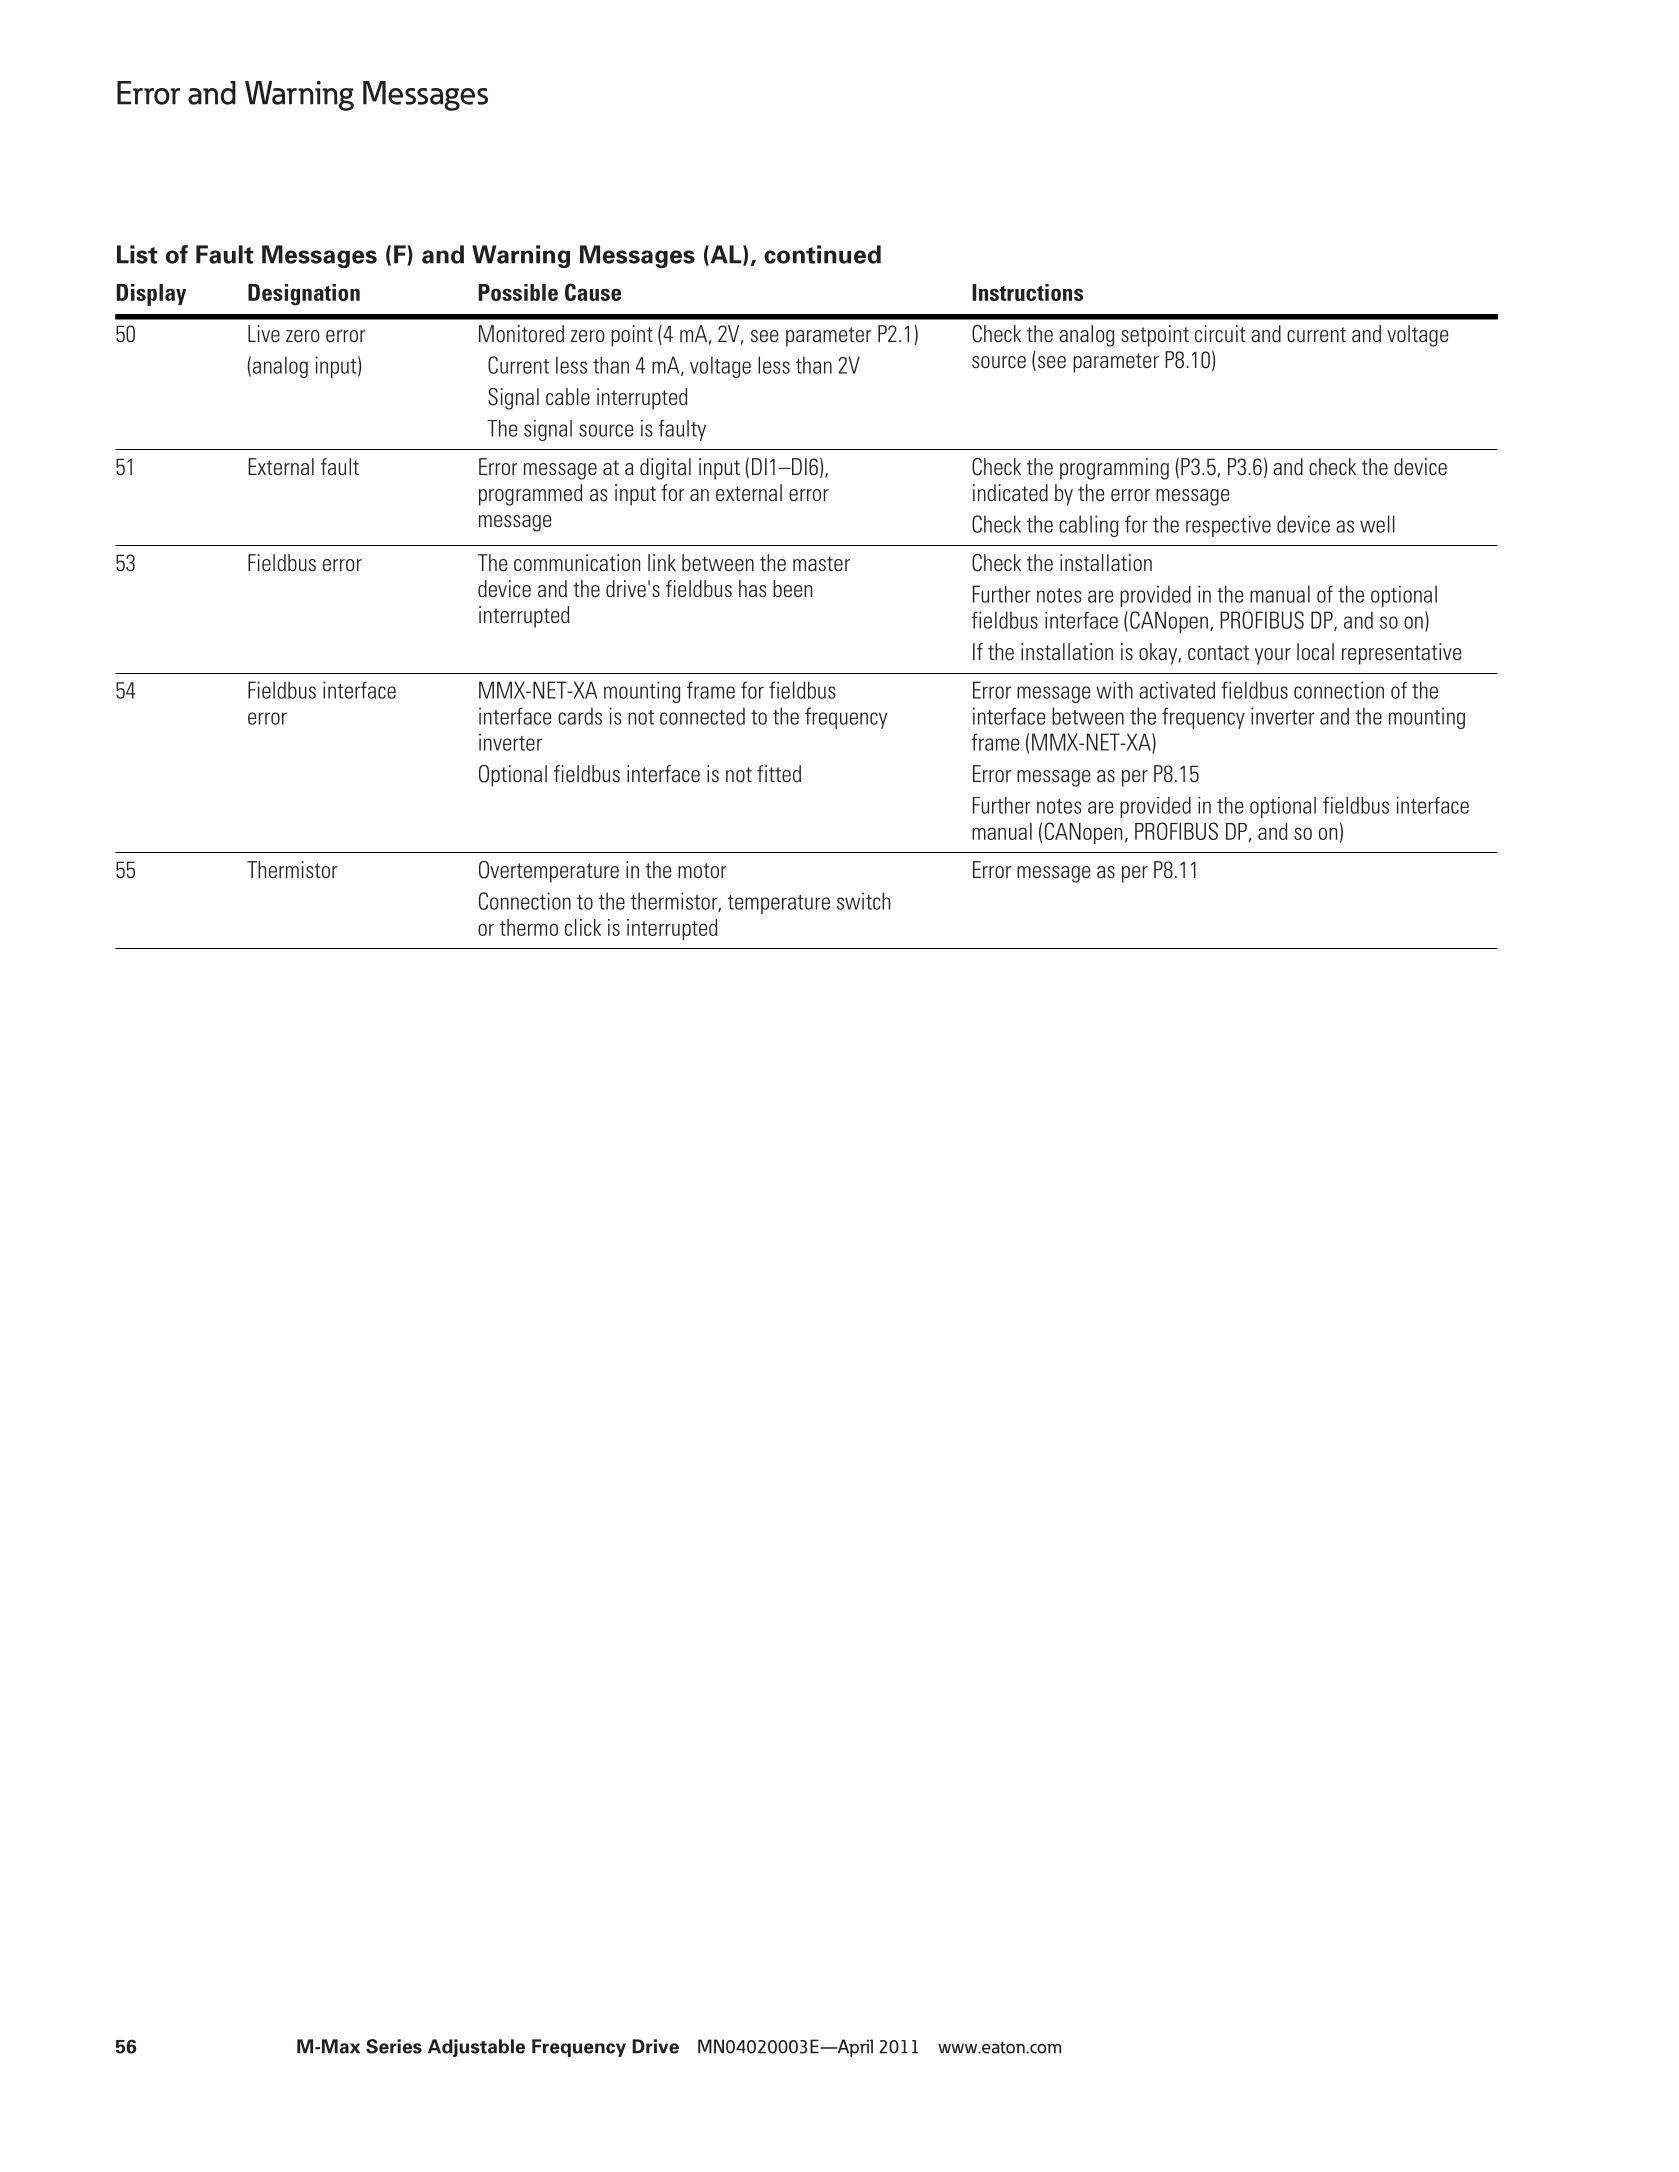 This image has width=1679, height=2172. I want to click on activated, so click(1177, 690).
